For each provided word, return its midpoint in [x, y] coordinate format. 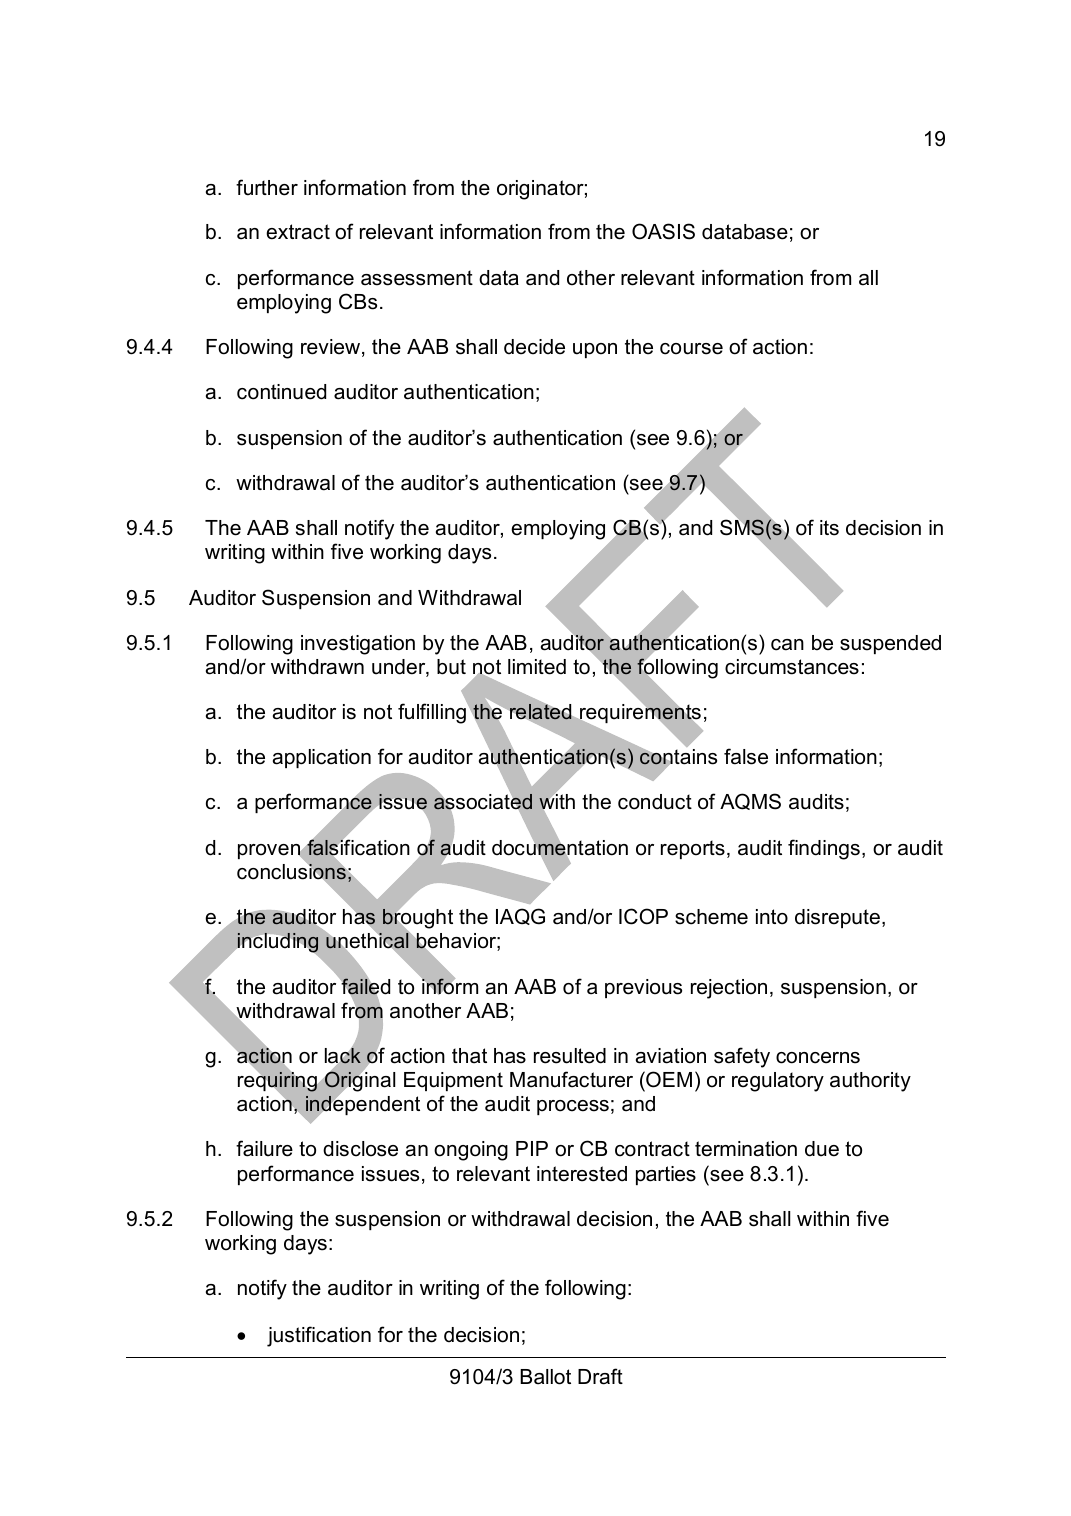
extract [298, 232]
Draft [600, 1376]
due [822, 1149]
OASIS [663, 231]
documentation [560, 848]
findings [824, 849]
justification [319, 1336]
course [691, 349]
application [322, 758]
